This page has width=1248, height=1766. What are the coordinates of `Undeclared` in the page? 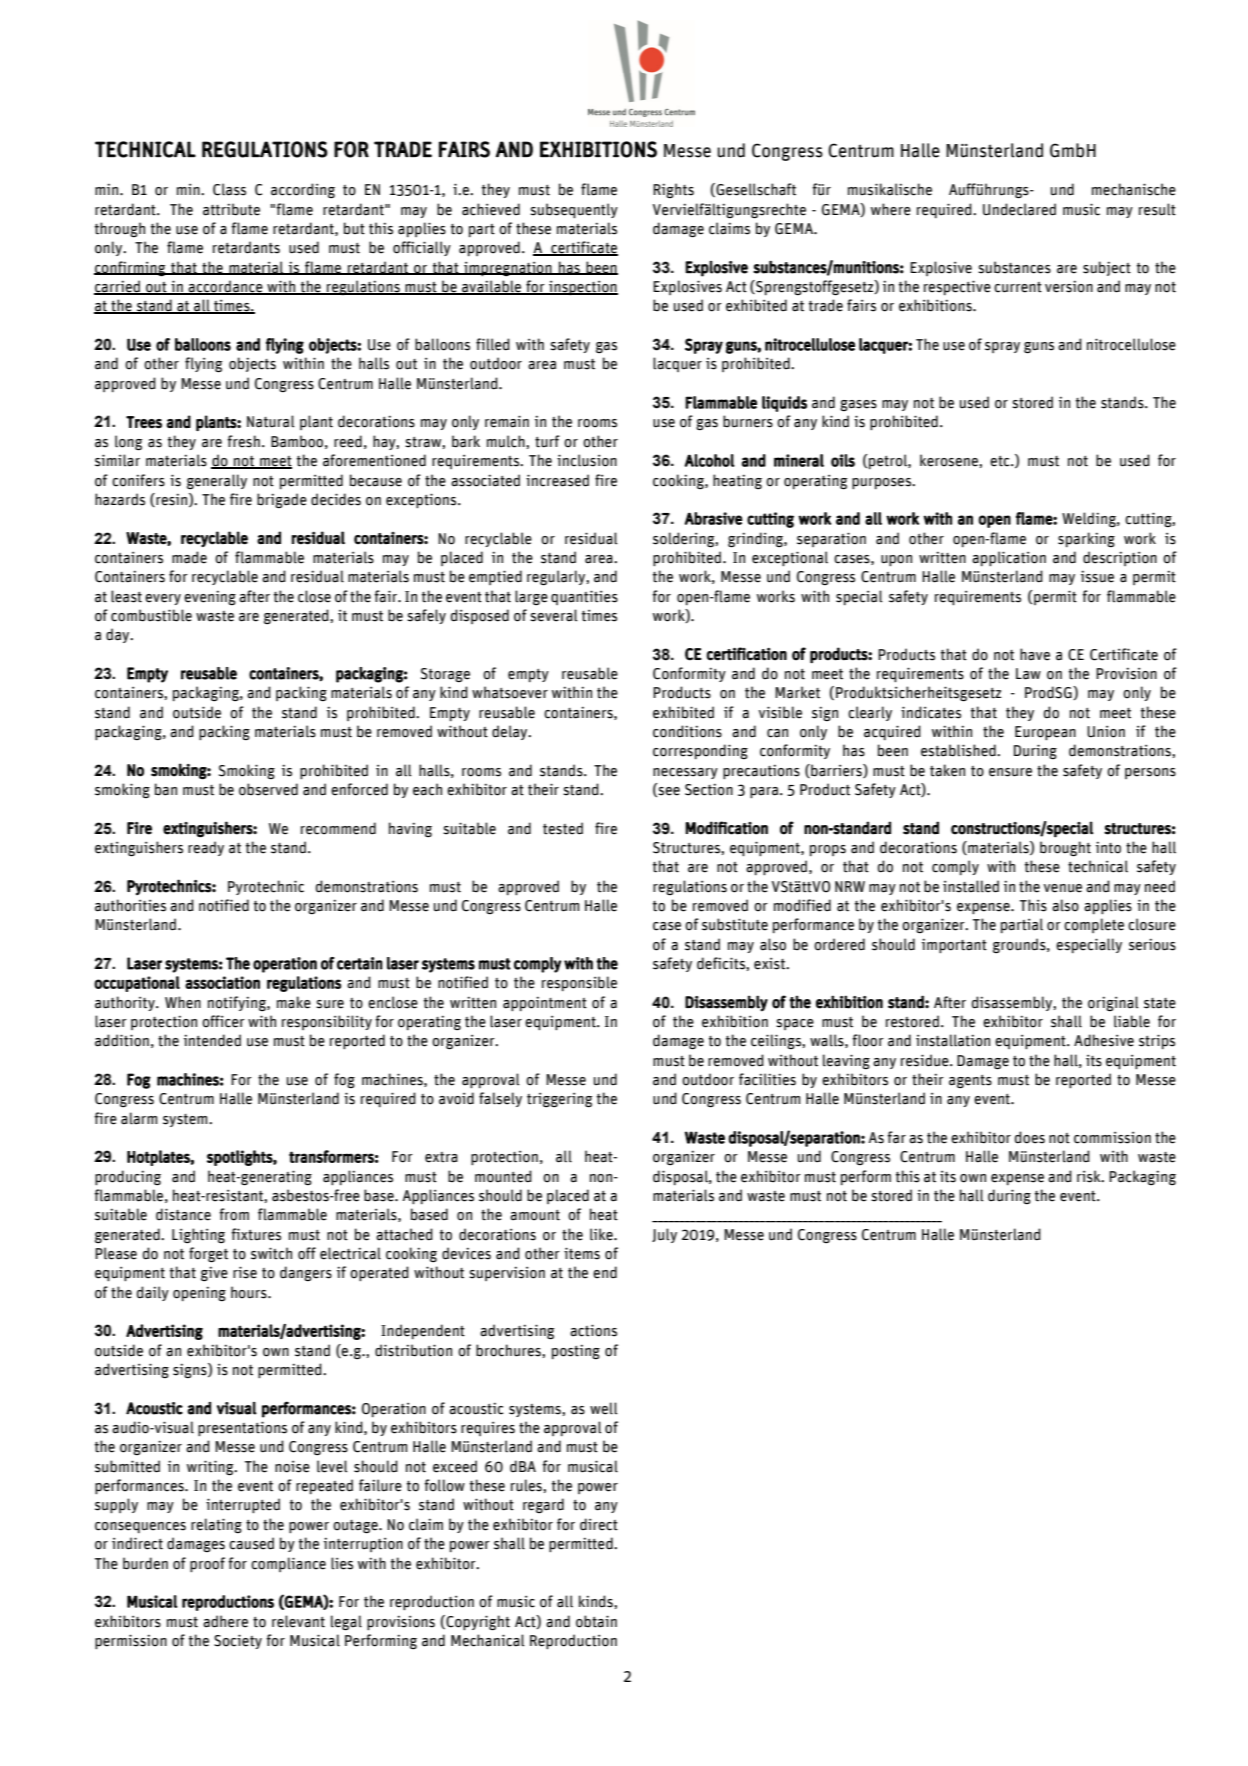 It's located at (1019, 209).
